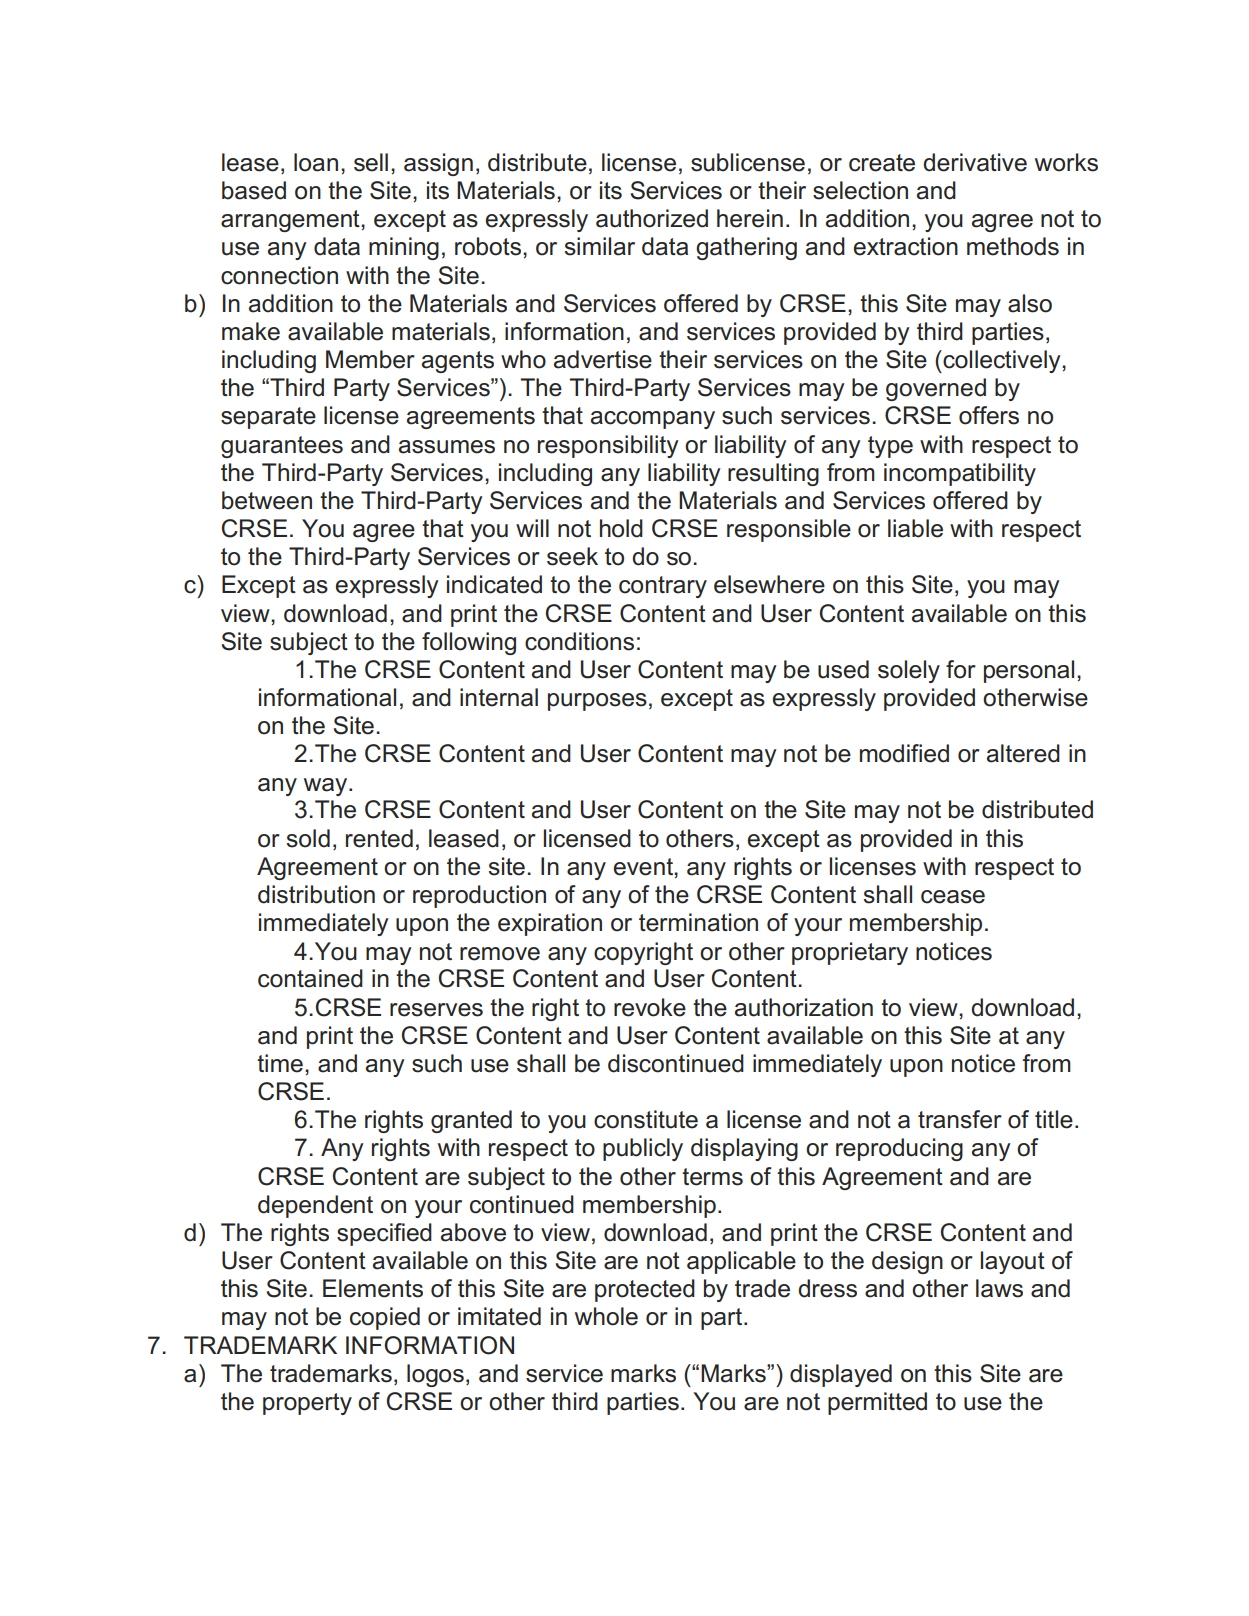  Describe the element at coordinates (975, 162) in the page. I see `derivative` at that location.
